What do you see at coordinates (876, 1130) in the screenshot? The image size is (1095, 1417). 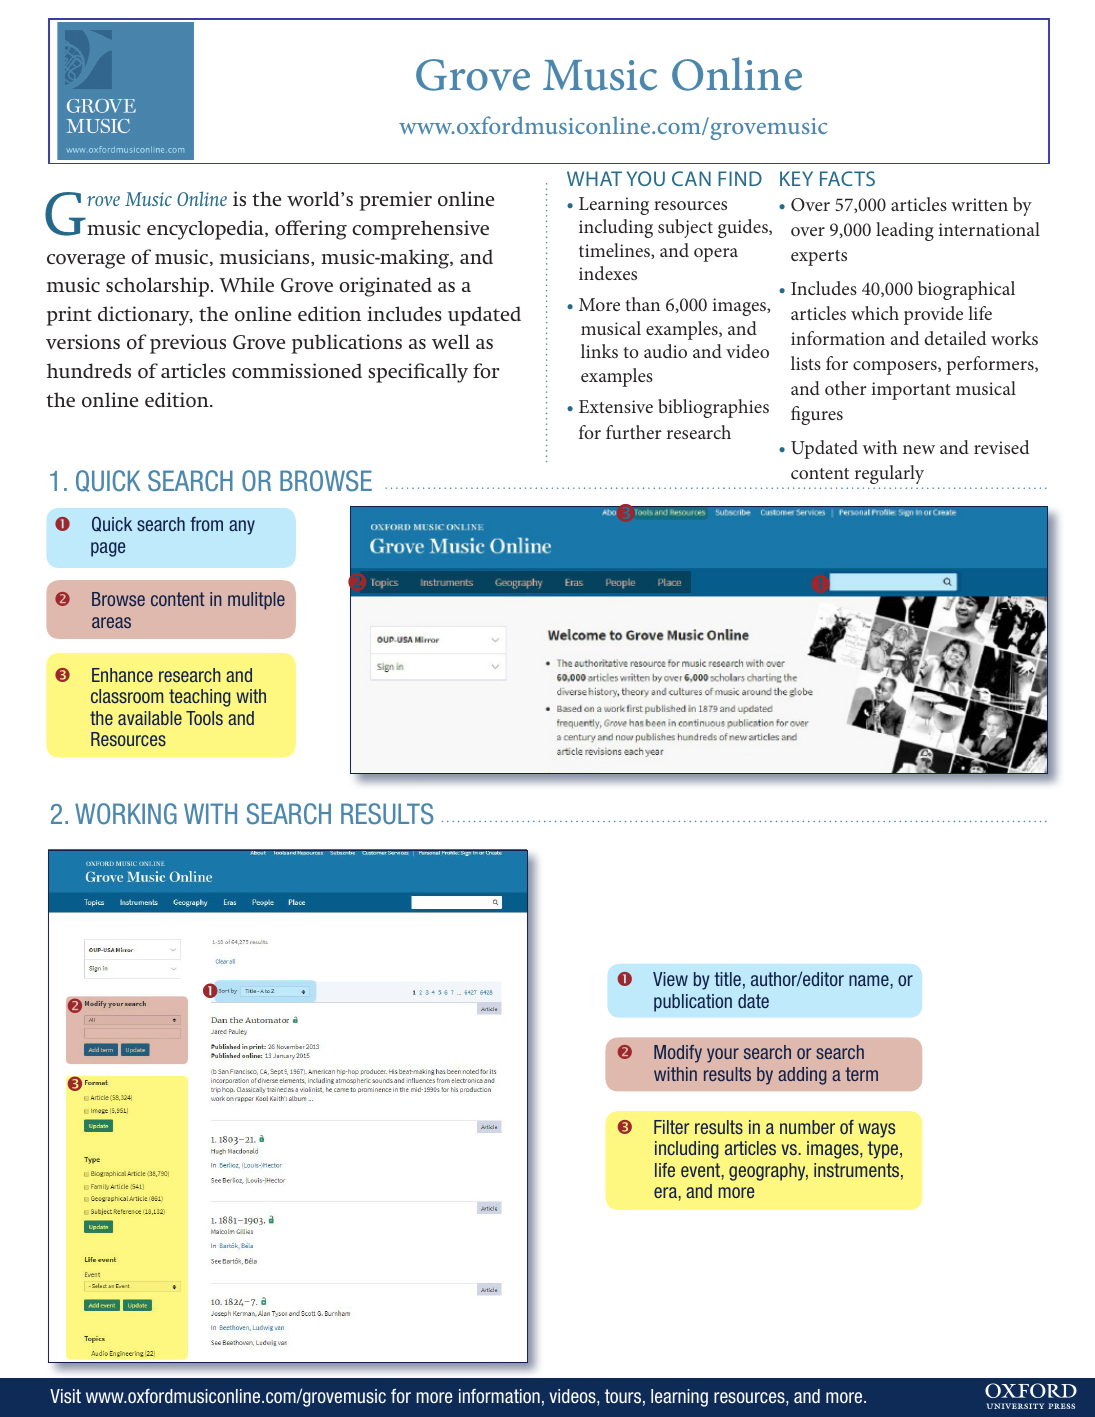 I see `ways` at bounding box center [876, 1130].
